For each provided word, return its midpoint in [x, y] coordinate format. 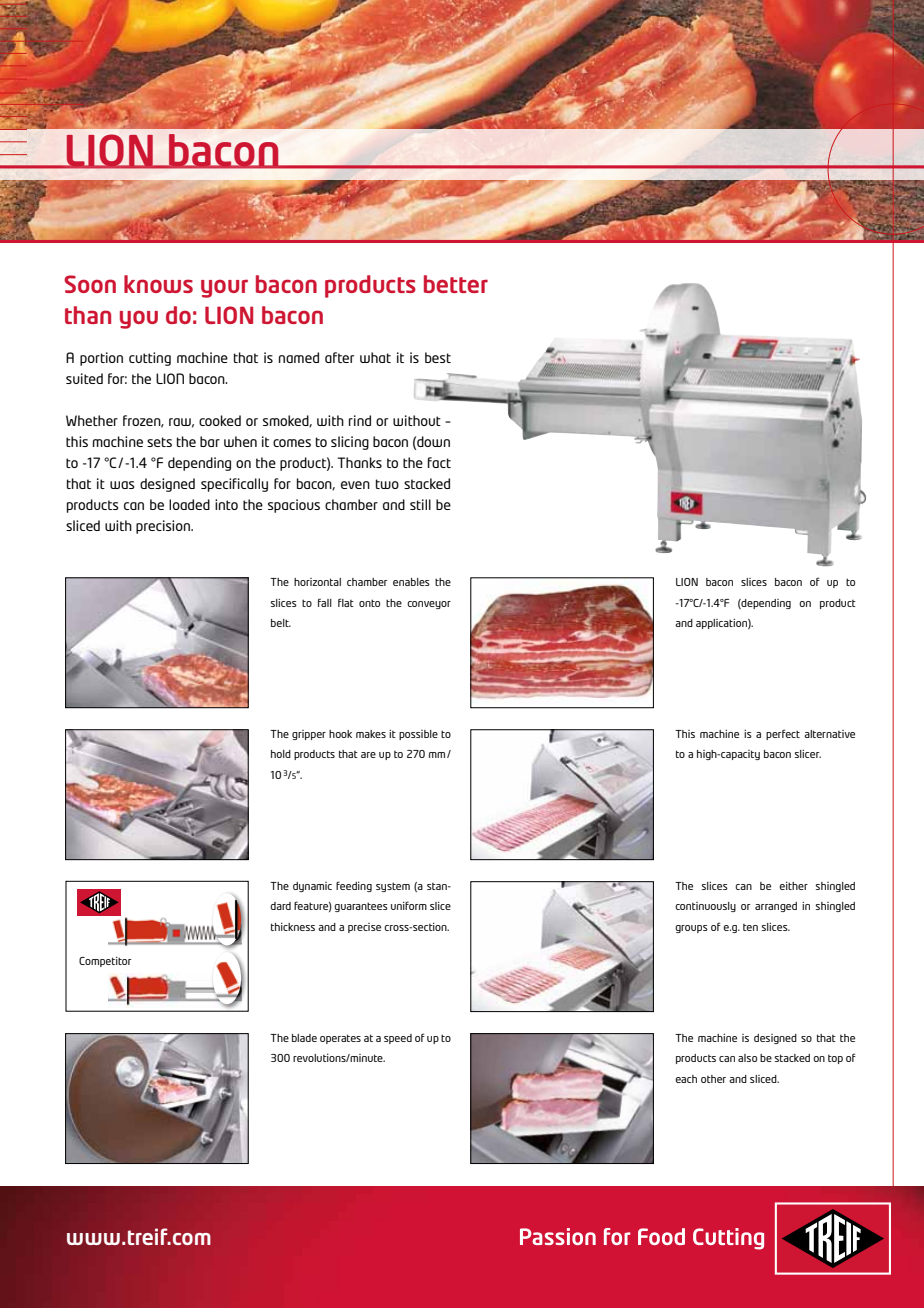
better [456, 284]
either [793, 886]
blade [304, 1038]
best [438, 357]
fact [439, 462]
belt [281, 623]
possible [418, 735]
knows [158, 284]
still [420, 504]
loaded [189, 504]
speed [398, 1039]
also [747, 1058]
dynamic [312, 887]
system [393, 887]
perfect [783, 734]
